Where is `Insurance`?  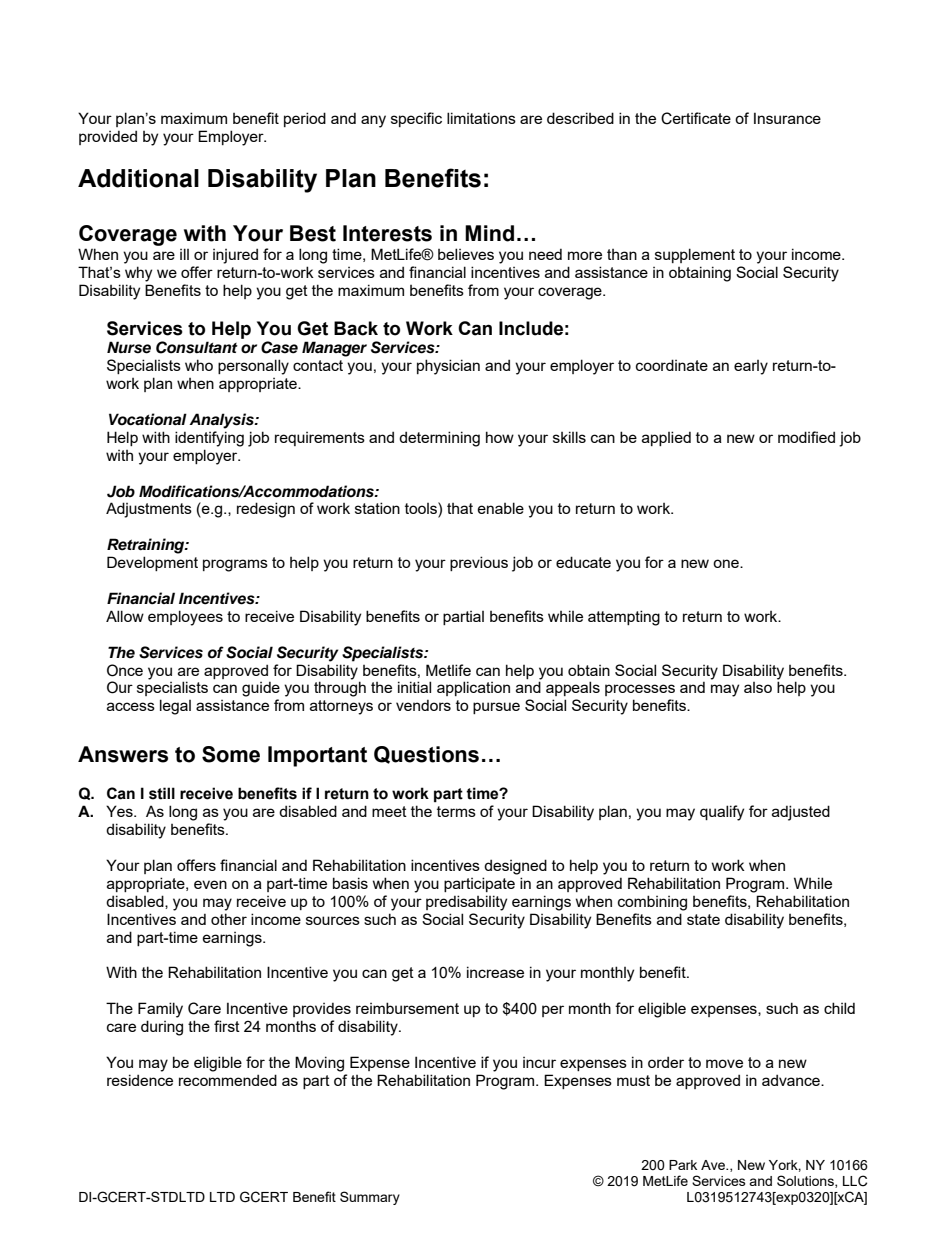 Insurance is located at coordinates (787, 118).
